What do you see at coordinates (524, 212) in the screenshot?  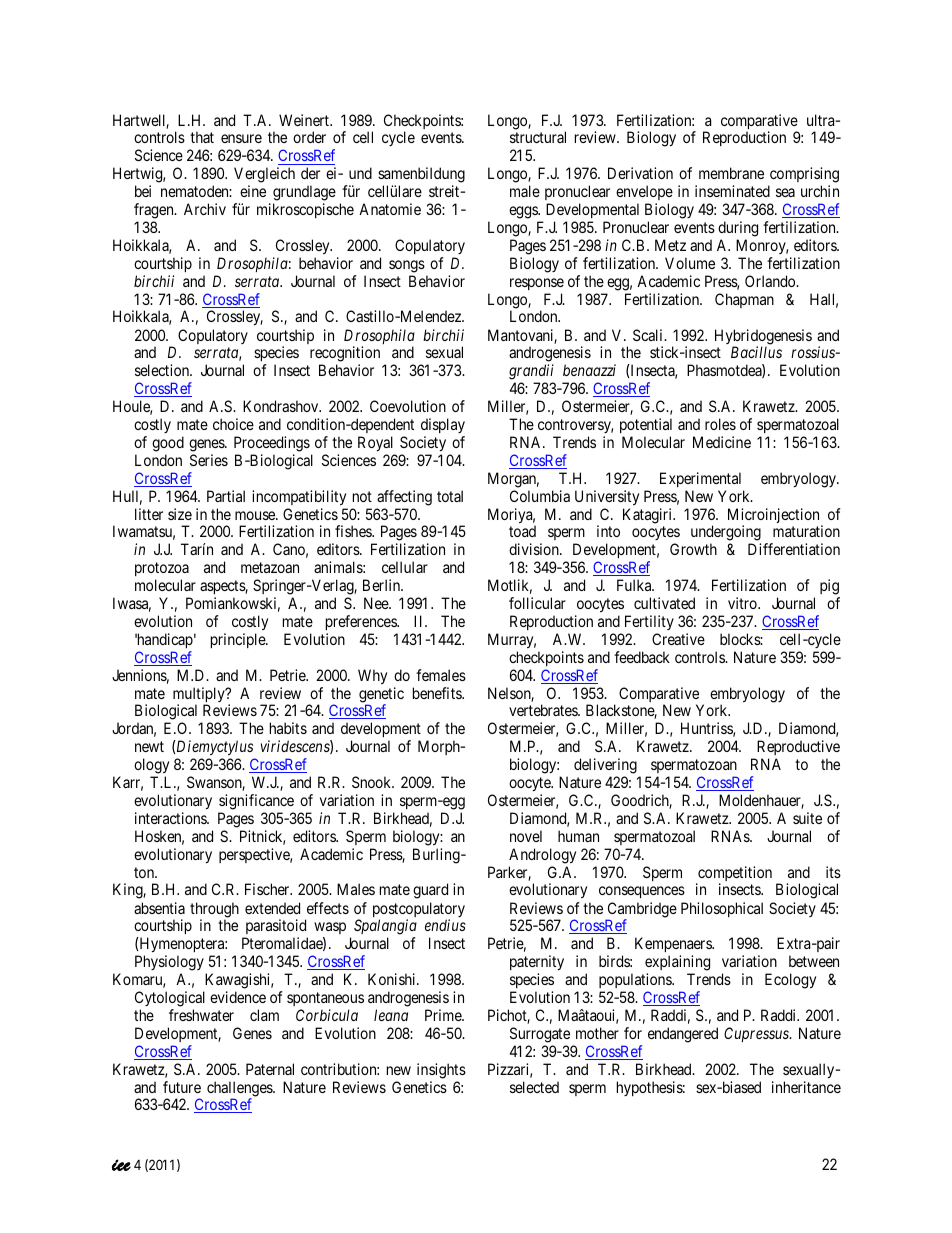 I see `eggs` at bounding box center [524, 212].
